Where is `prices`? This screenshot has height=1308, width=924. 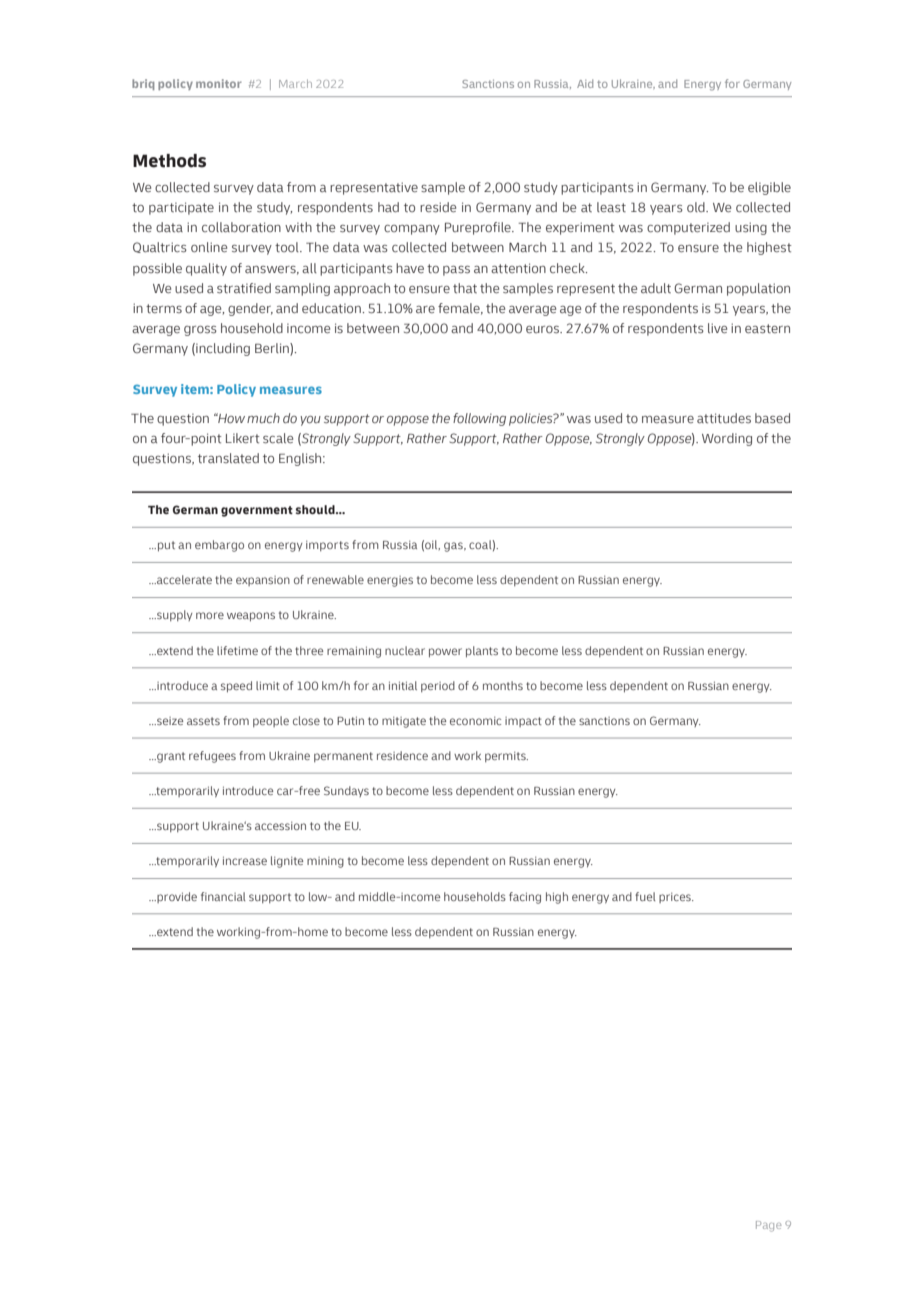
prices is located at coordinates (676, 898).
